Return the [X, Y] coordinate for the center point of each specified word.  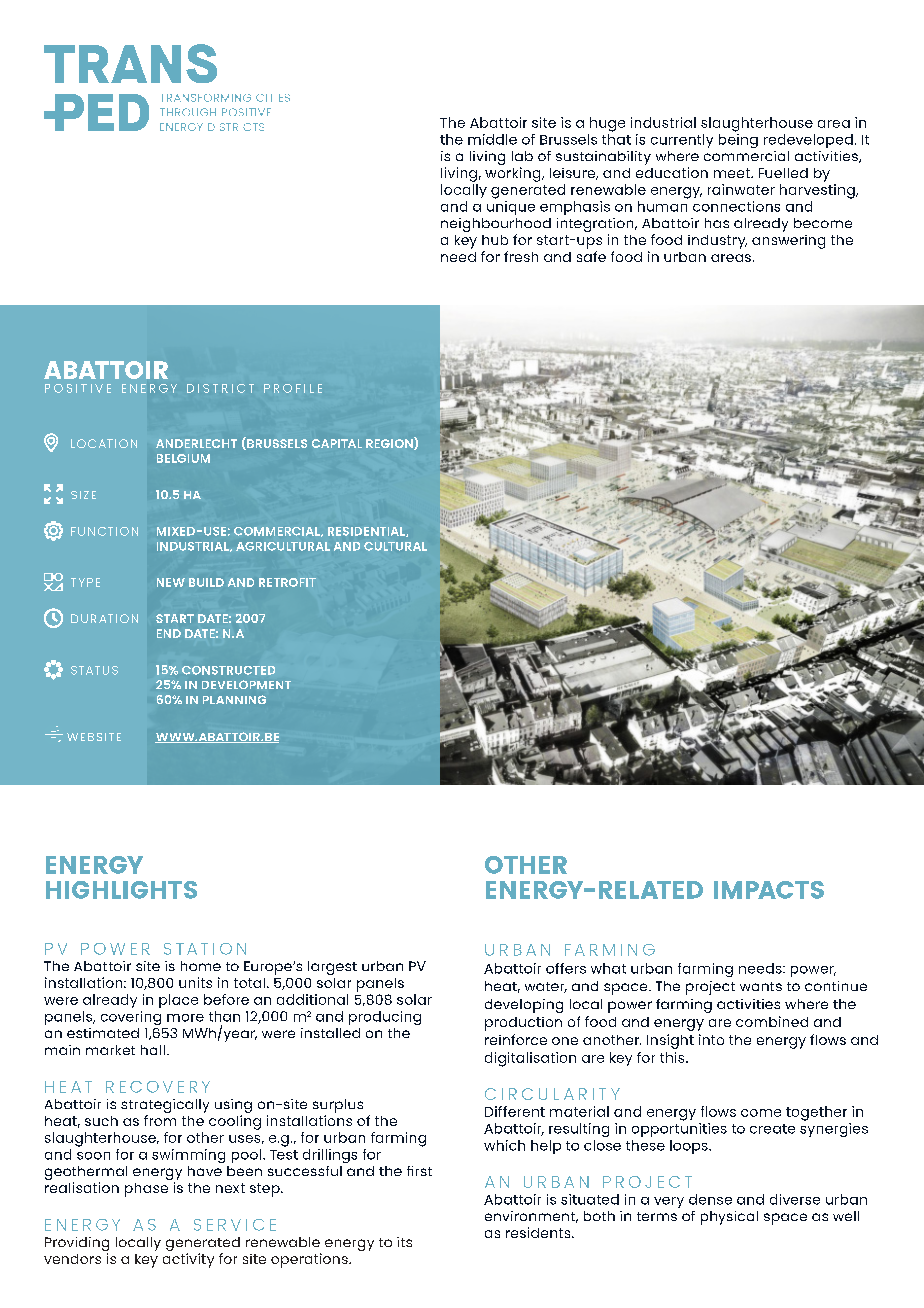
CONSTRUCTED [228, 670]
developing [524, 1006]
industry [717, 242]
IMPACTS [769, 890]
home [201, 966]
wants [761, 986]
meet [733, 173]
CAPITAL [337, 443]
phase [146, 1190]
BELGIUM [183, 458]
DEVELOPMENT [246, 684]
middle [492, 139]
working [514, 174]
